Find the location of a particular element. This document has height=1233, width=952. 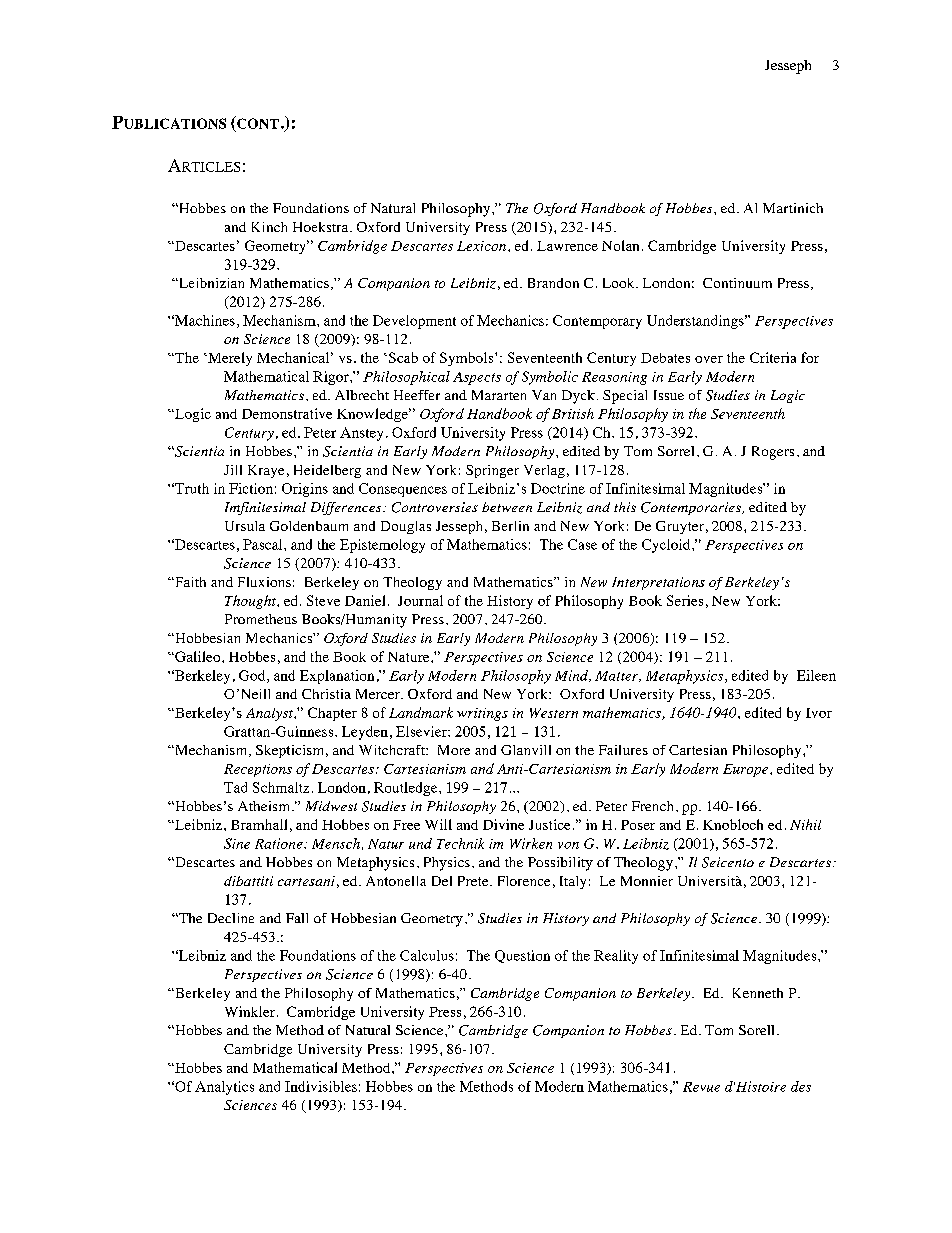

Analytics is located at coordinates (224, 1088).
